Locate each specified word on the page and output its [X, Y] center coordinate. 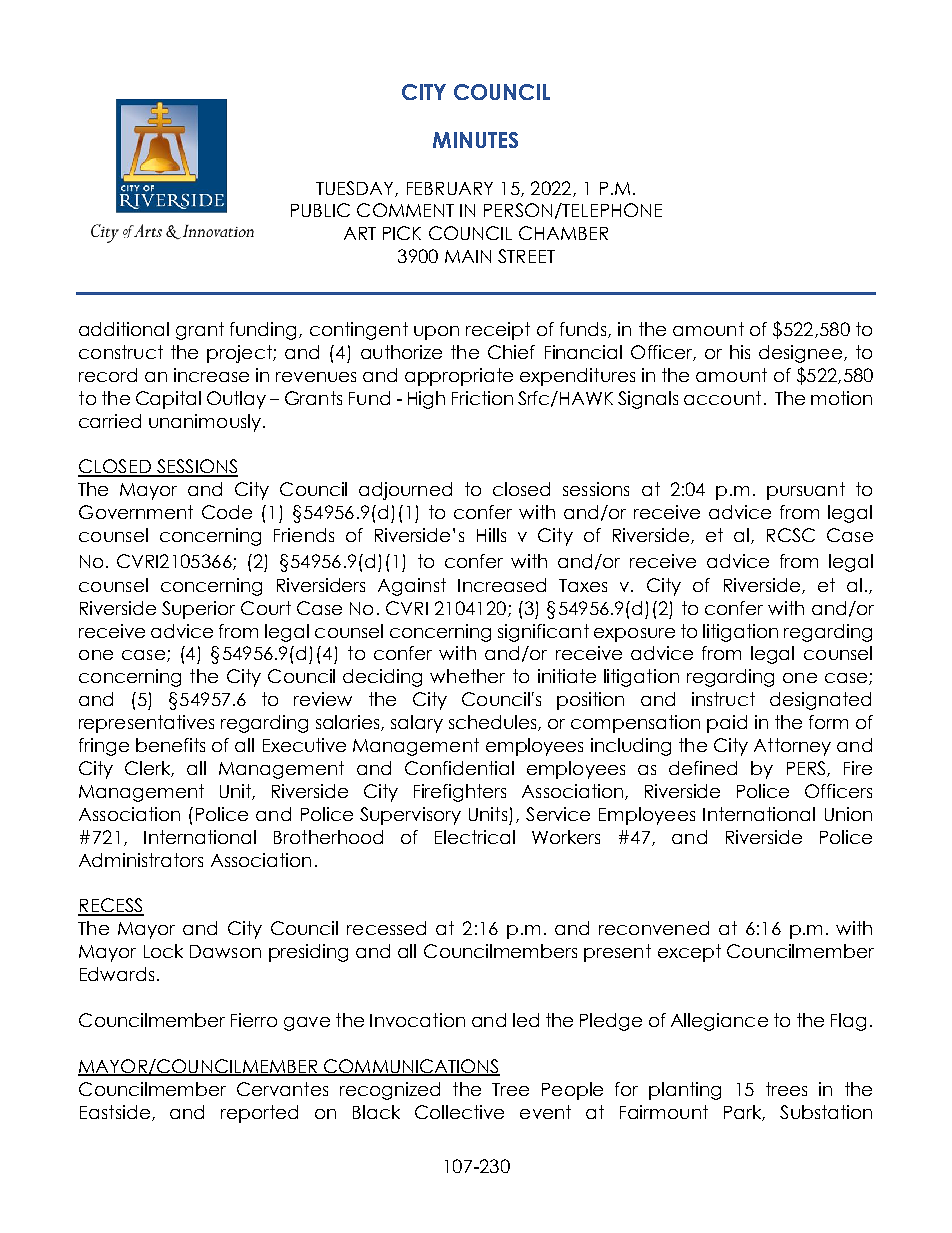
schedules [494, 723]
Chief [511, 352]
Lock [163, 951]
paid [727, 724]
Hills [491, 535]
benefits [170, 745]
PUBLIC [320, 210]
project [240, 354]
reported [259, 1114]
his [740, 352]
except [689, 953]
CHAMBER [563, 233]
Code [227, 512]
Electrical [475, 837]
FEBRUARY [450, 188]
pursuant [806, 491]
